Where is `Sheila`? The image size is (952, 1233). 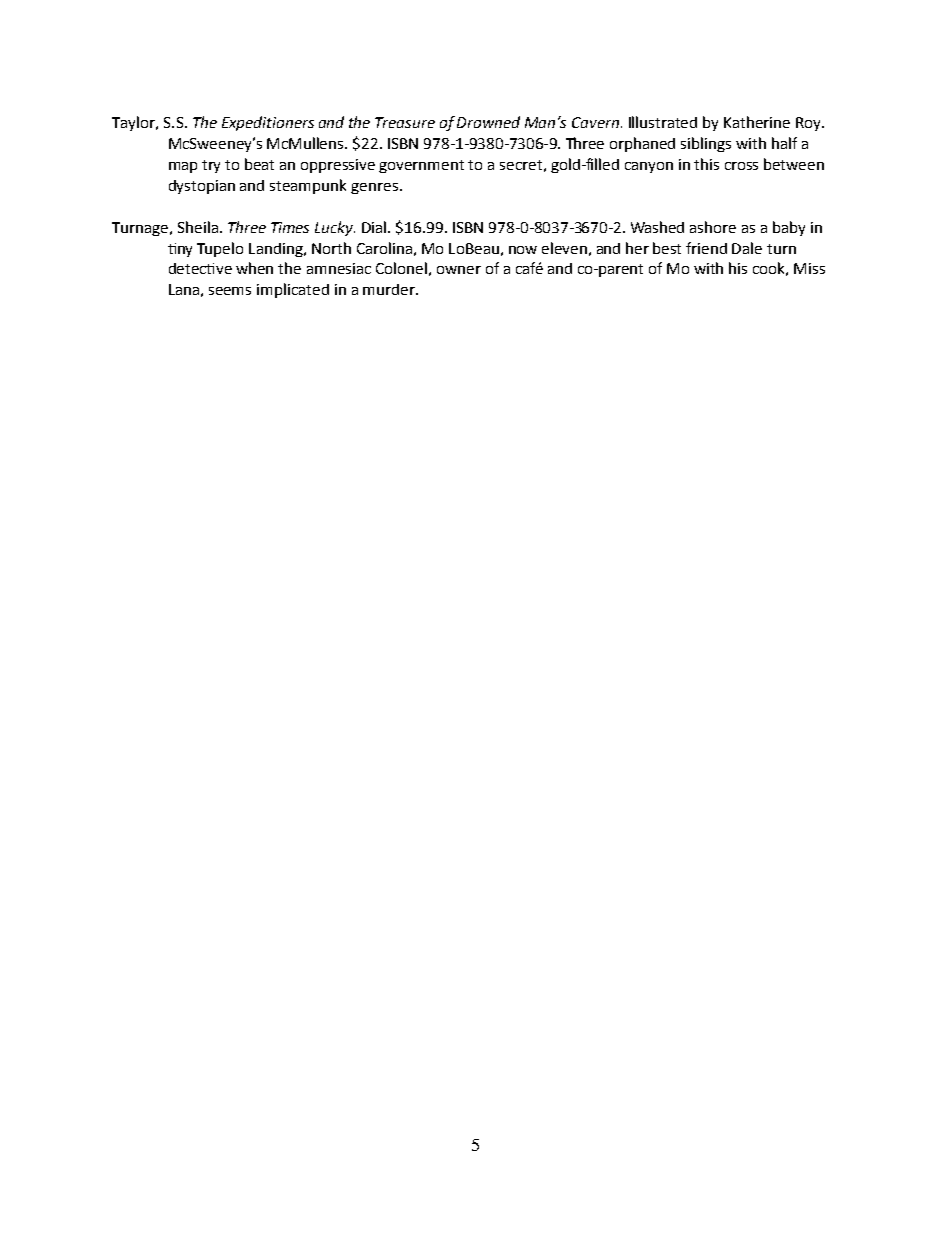 Sheila is located at coordinates (198, 227).
